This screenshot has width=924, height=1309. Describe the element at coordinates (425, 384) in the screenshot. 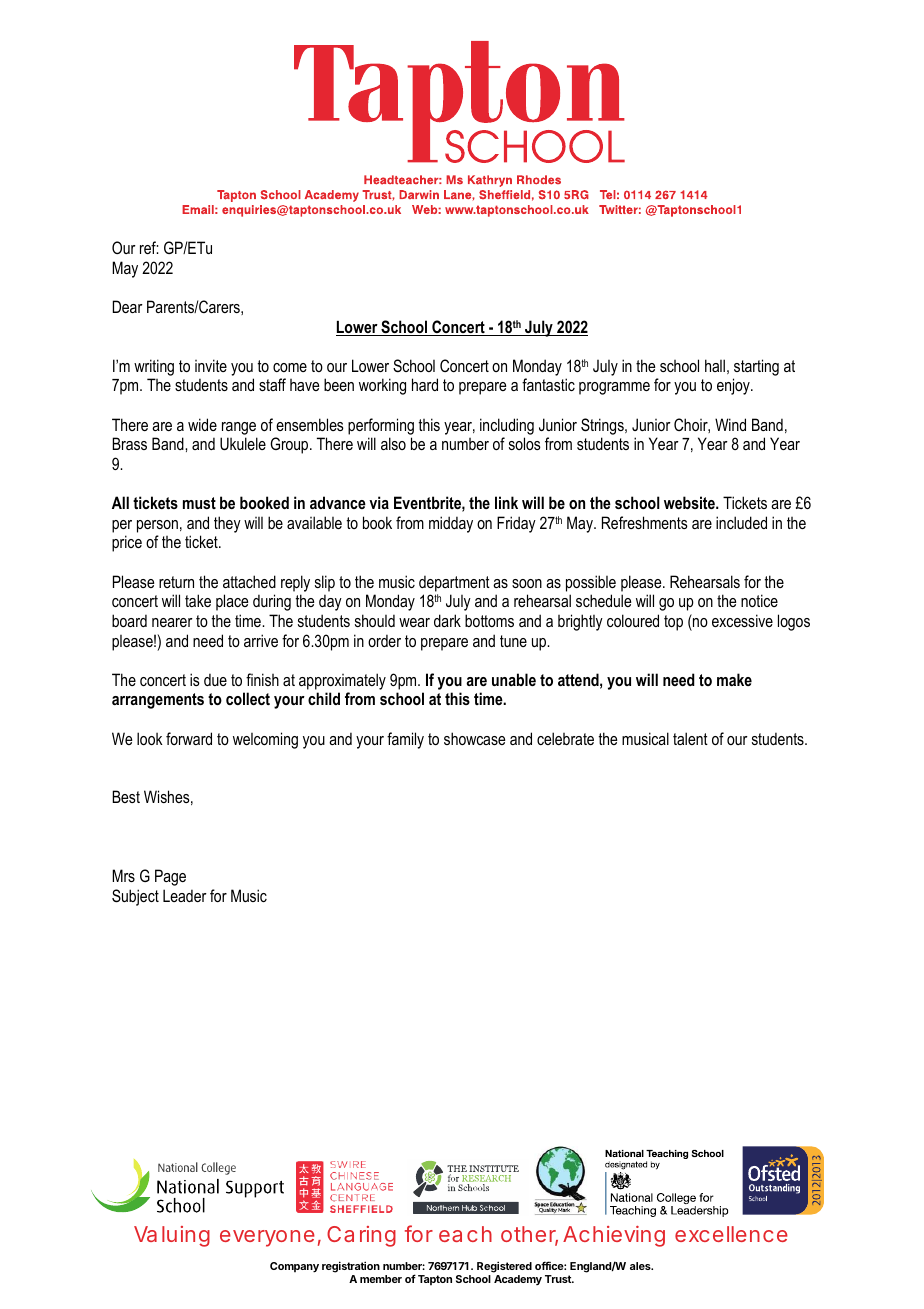

I see `hard` at that location.
